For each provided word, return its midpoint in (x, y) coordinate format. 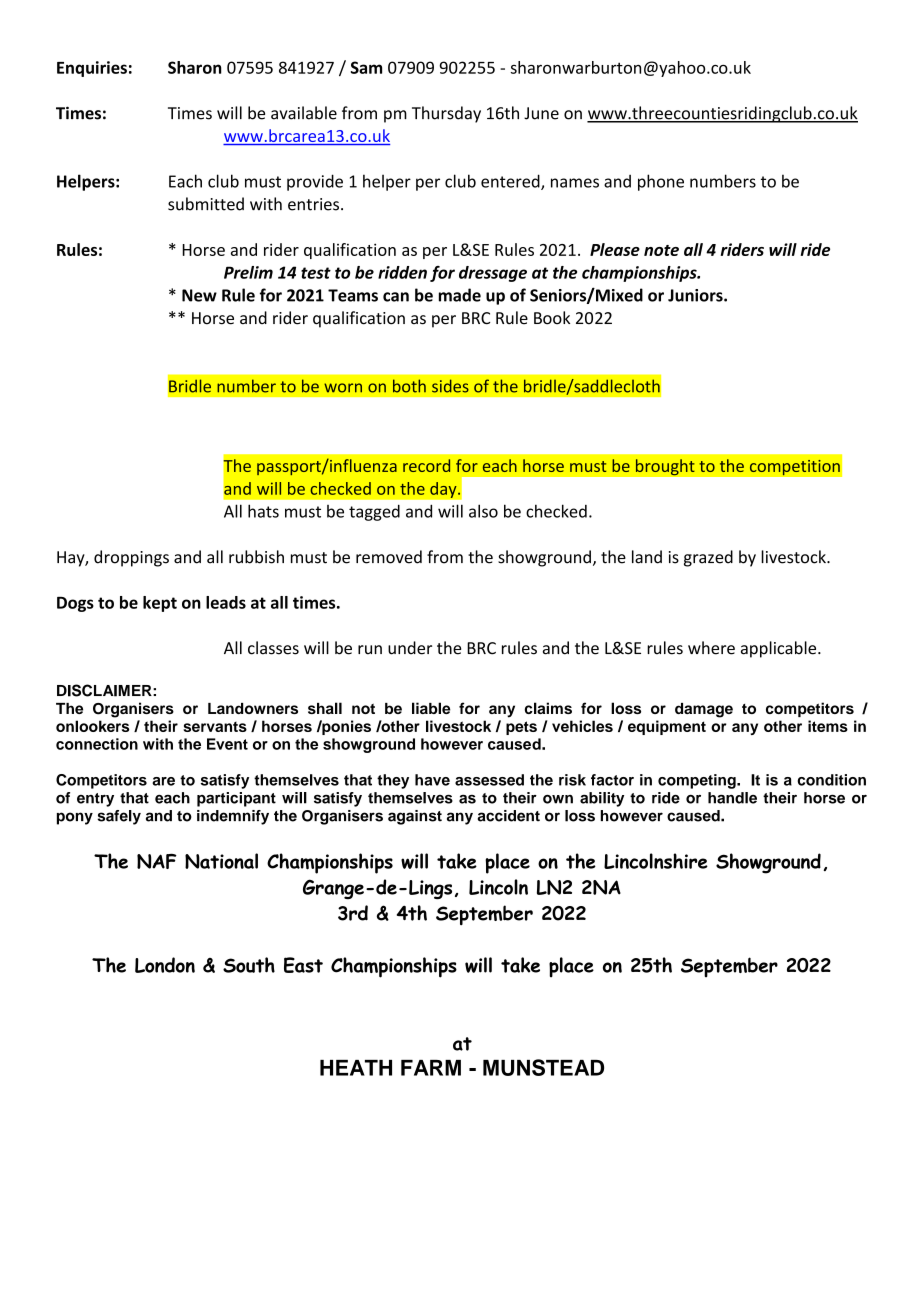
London (165, 965)
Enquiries (92, 69)
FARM (431, 1068)
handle (732, 798)
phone (661, 182)
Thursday (446, 114)
